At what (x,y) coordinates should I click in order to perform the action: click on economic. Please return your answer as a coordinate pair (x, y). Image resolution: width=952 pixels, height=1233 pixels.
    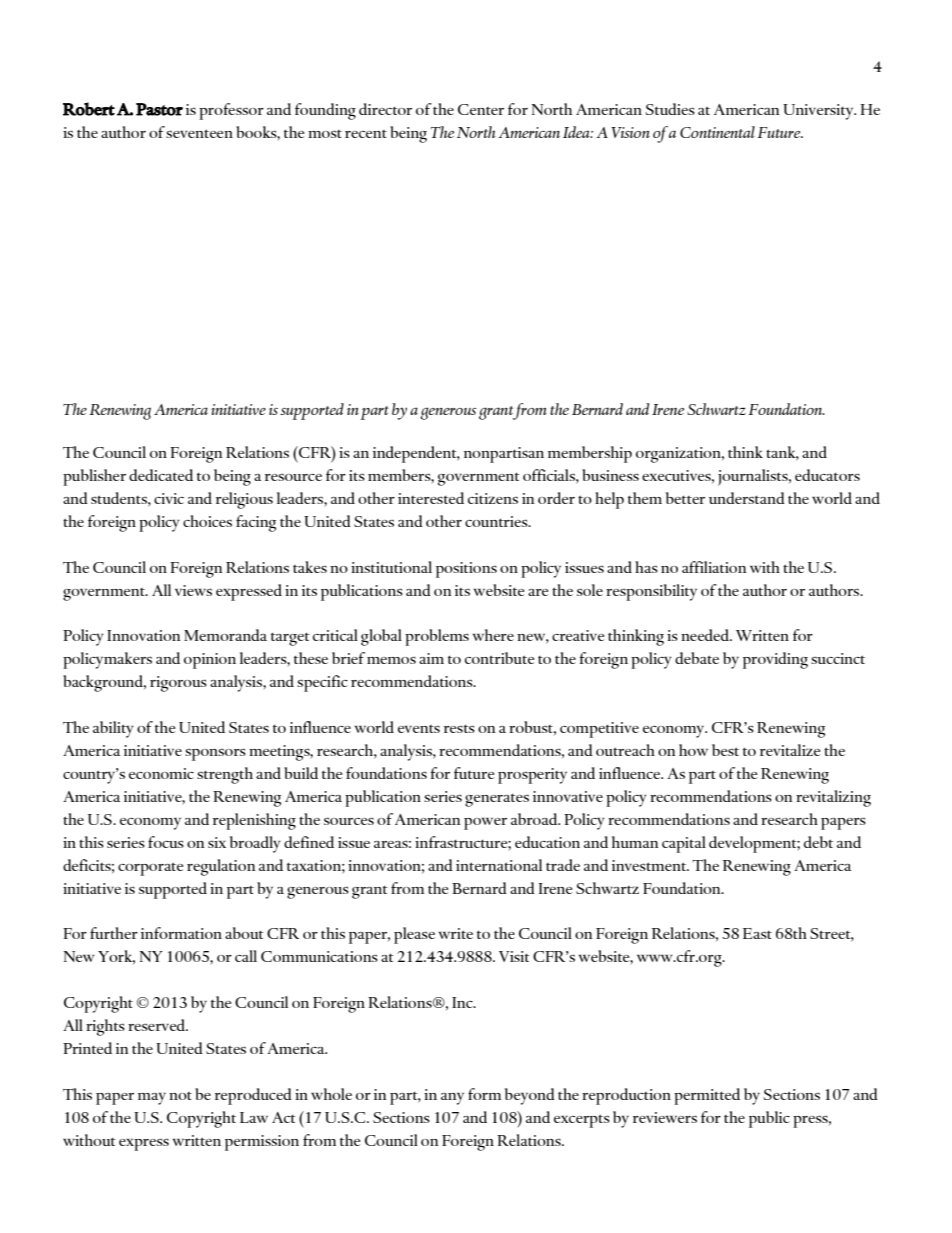
    Looking at the image, I should click on (161, 773).
